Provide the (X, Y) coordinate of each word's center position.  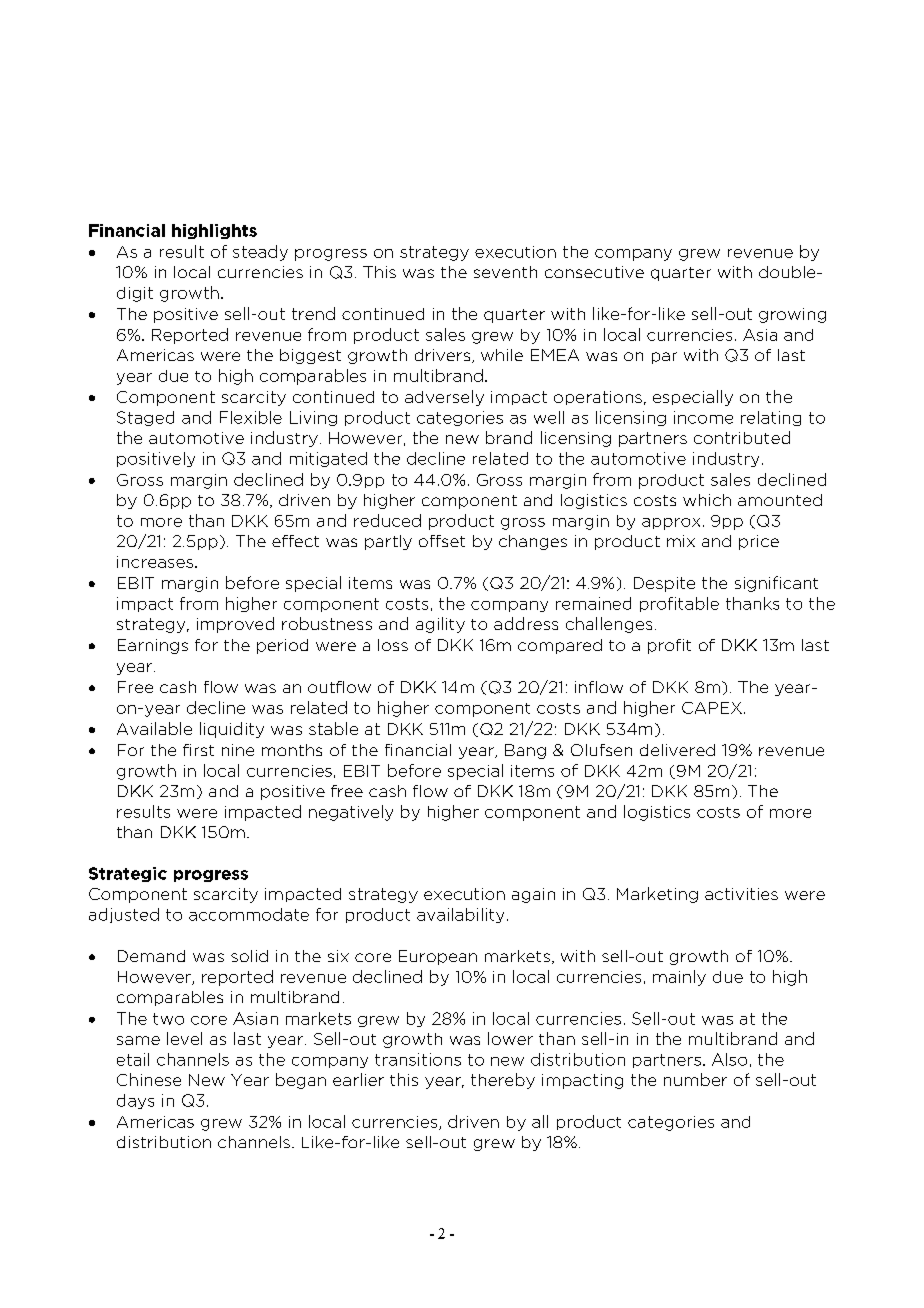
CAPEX (712, 708)
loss (393, 645)
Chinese (149, 1079)
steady (260, 253)
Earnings (153, 646)
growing (792, 315)
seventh (505, 272)
